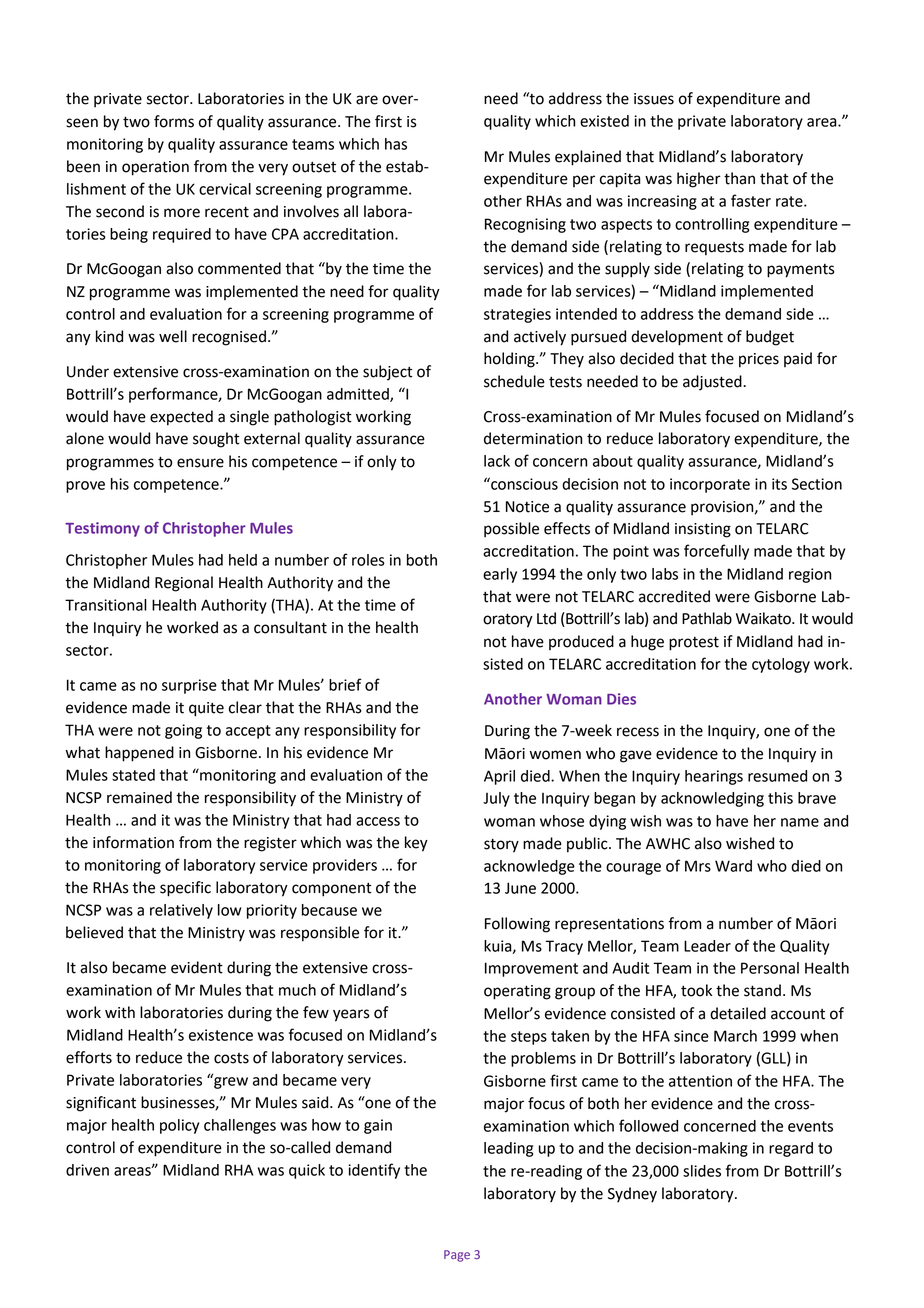 The width and height of the screenshot is (924, 1308). Describe the element at coordinates (87, 1170) in the screenshot. I see `driven` at that location.
